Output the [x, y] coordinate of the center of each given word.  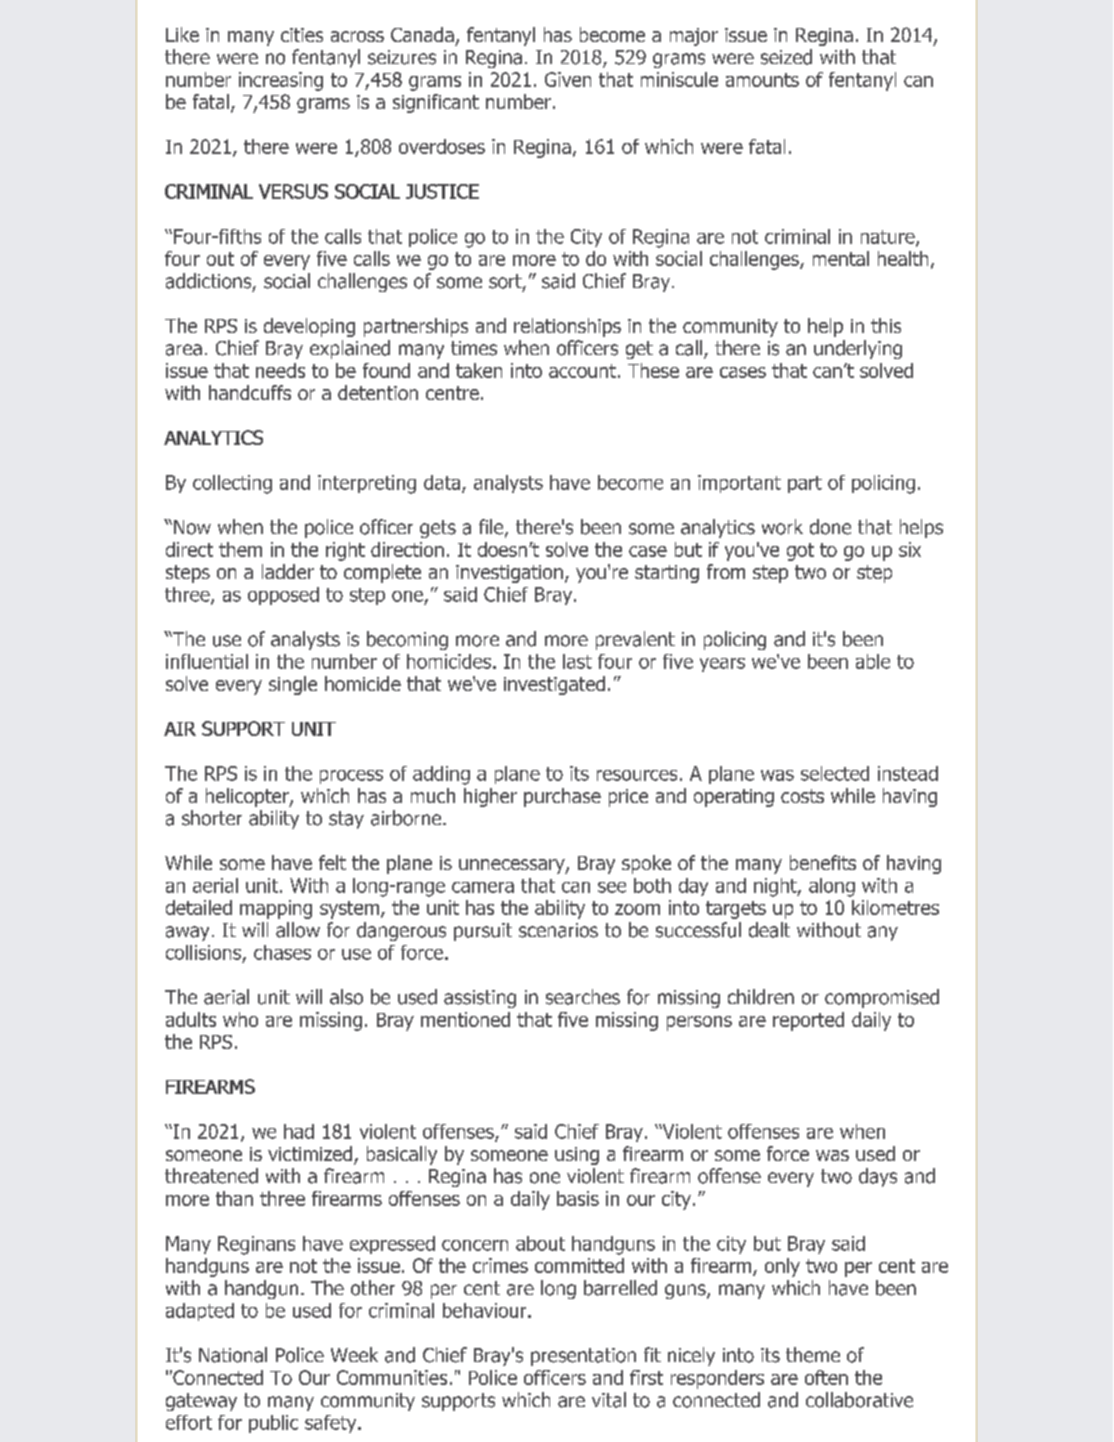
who [240, 1019]
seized [786, 57]
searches [583, 997]
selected [835, 773]
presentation [583, 1357]
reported [808, 1021]
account [582, 371]
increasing [281, 81]
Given [568, 79]
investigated [554, 685]
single [293, 685]
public [273, 1424]
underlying [858, 349]
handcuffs [250, 392]
